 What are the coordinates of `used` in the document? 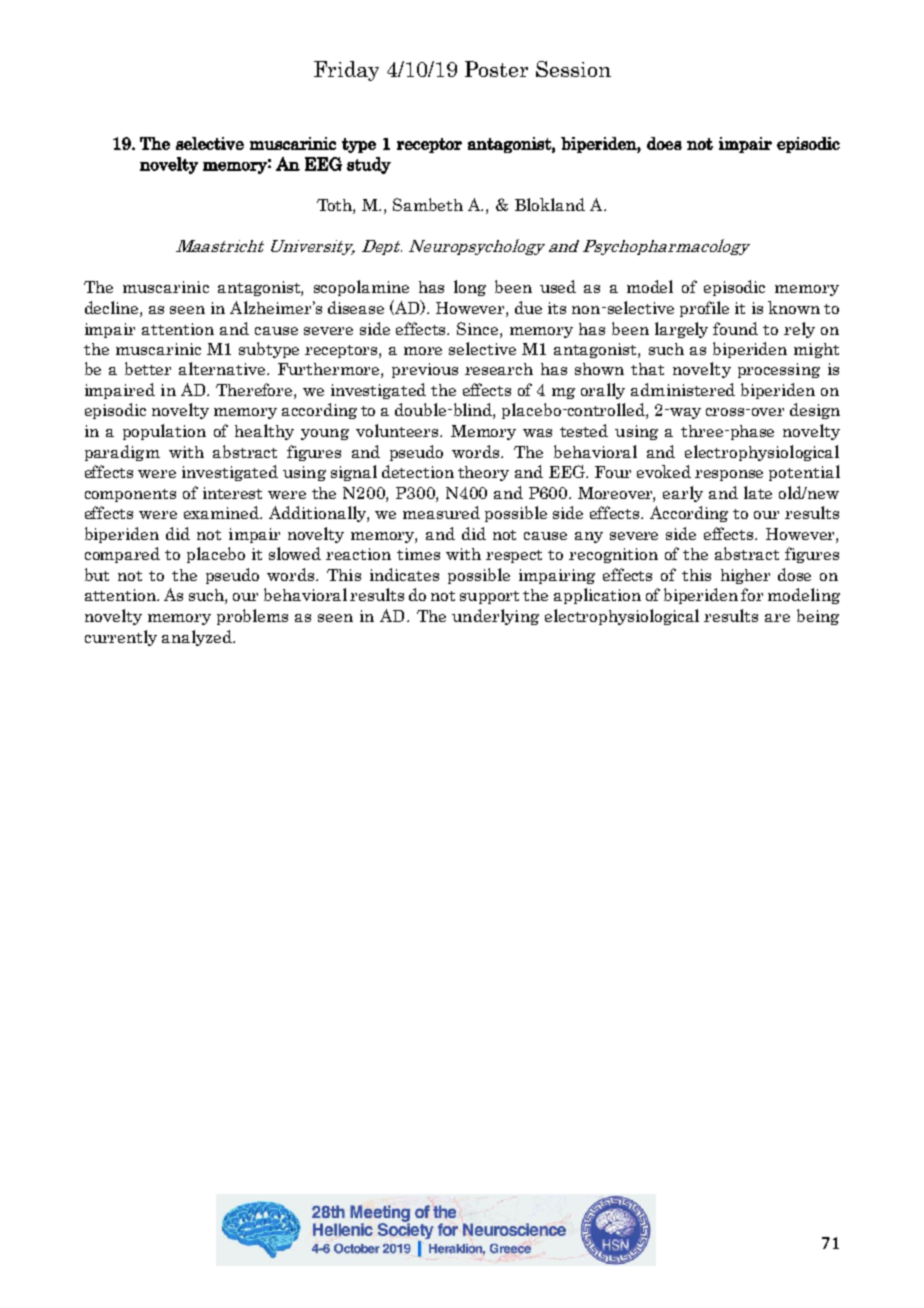 It's located at (558, 286).
